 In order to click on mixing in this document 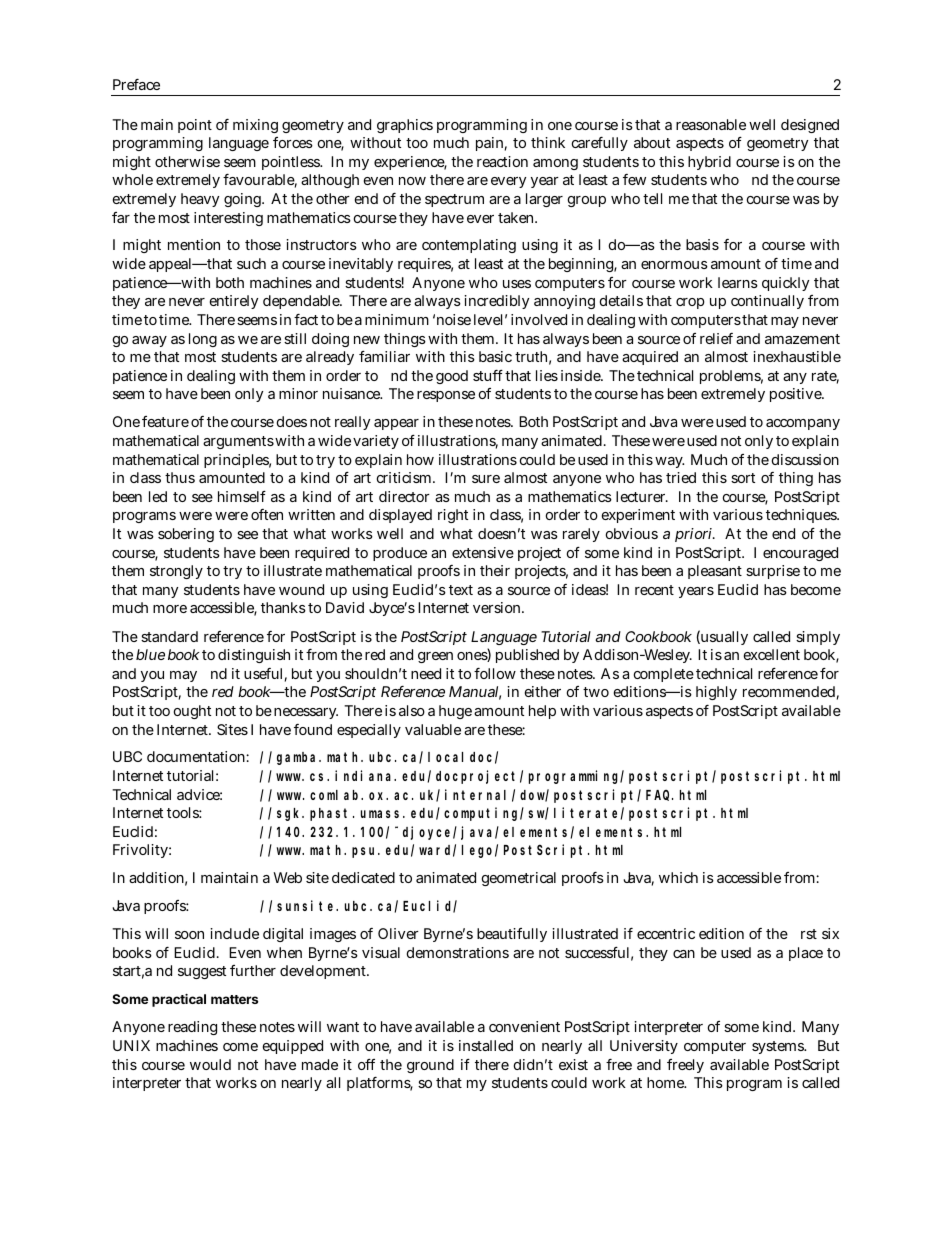, I will do `click(255, 126)`.
